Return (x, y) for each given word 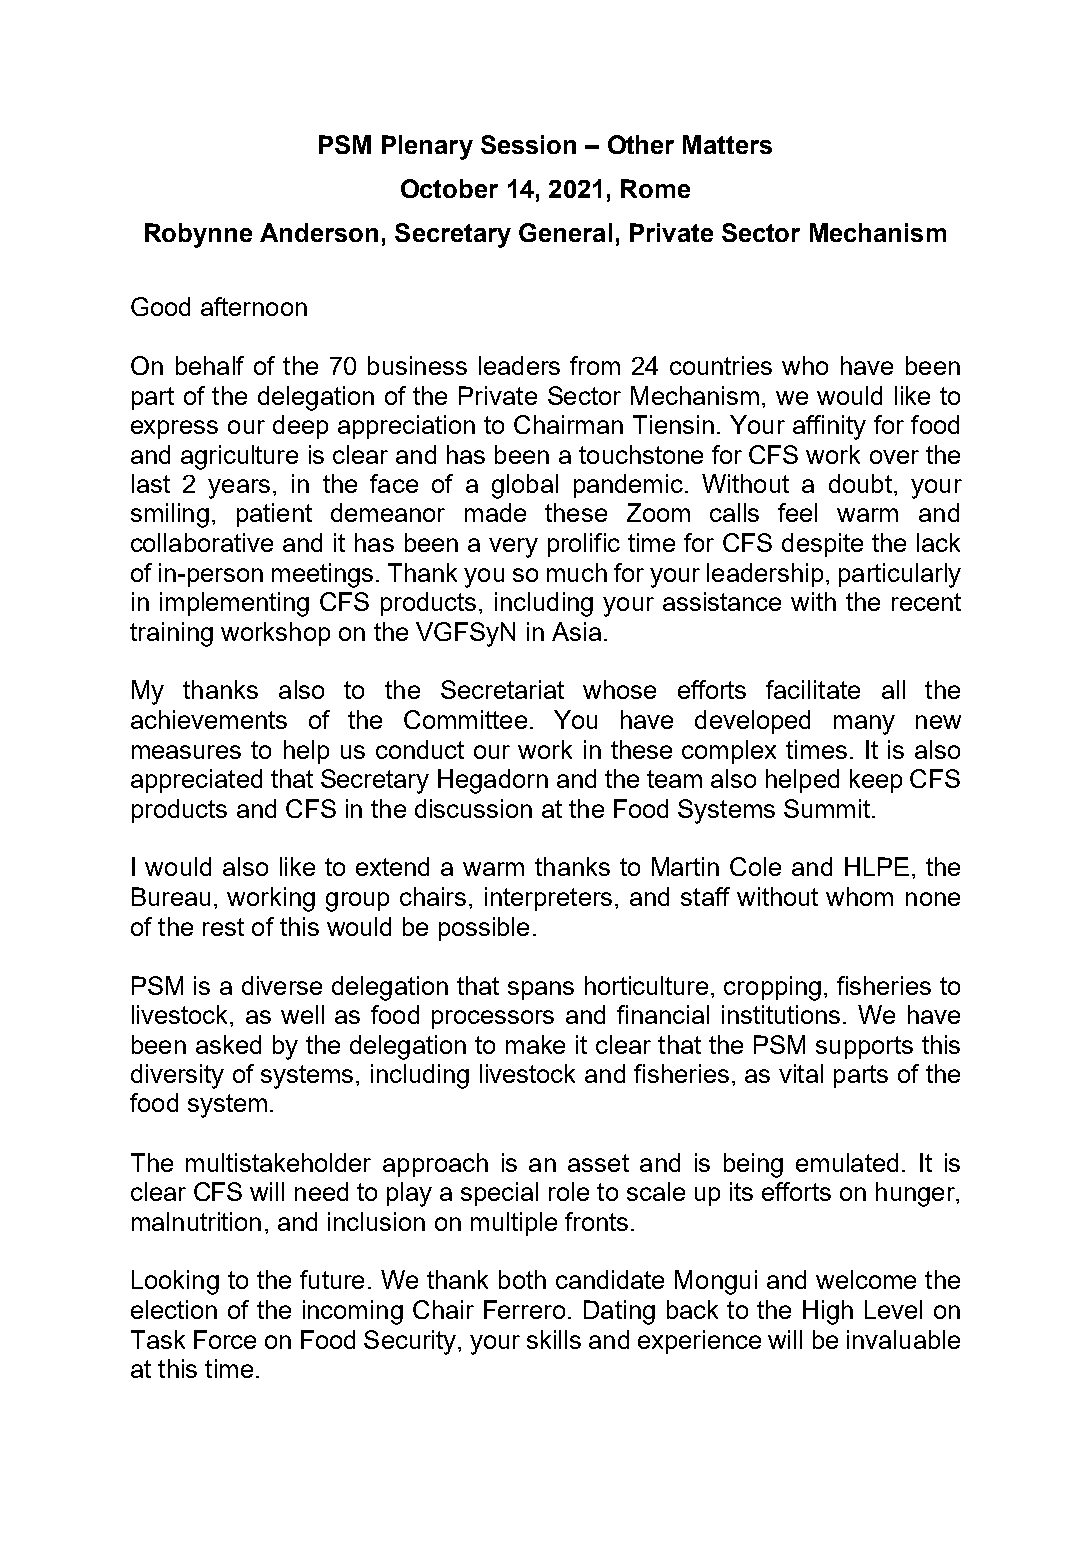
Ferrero (524, 1309)
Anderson (319, 232)
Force (225, 1339)
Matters (727, 144)
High (828, 1312)
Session (528, 144)
